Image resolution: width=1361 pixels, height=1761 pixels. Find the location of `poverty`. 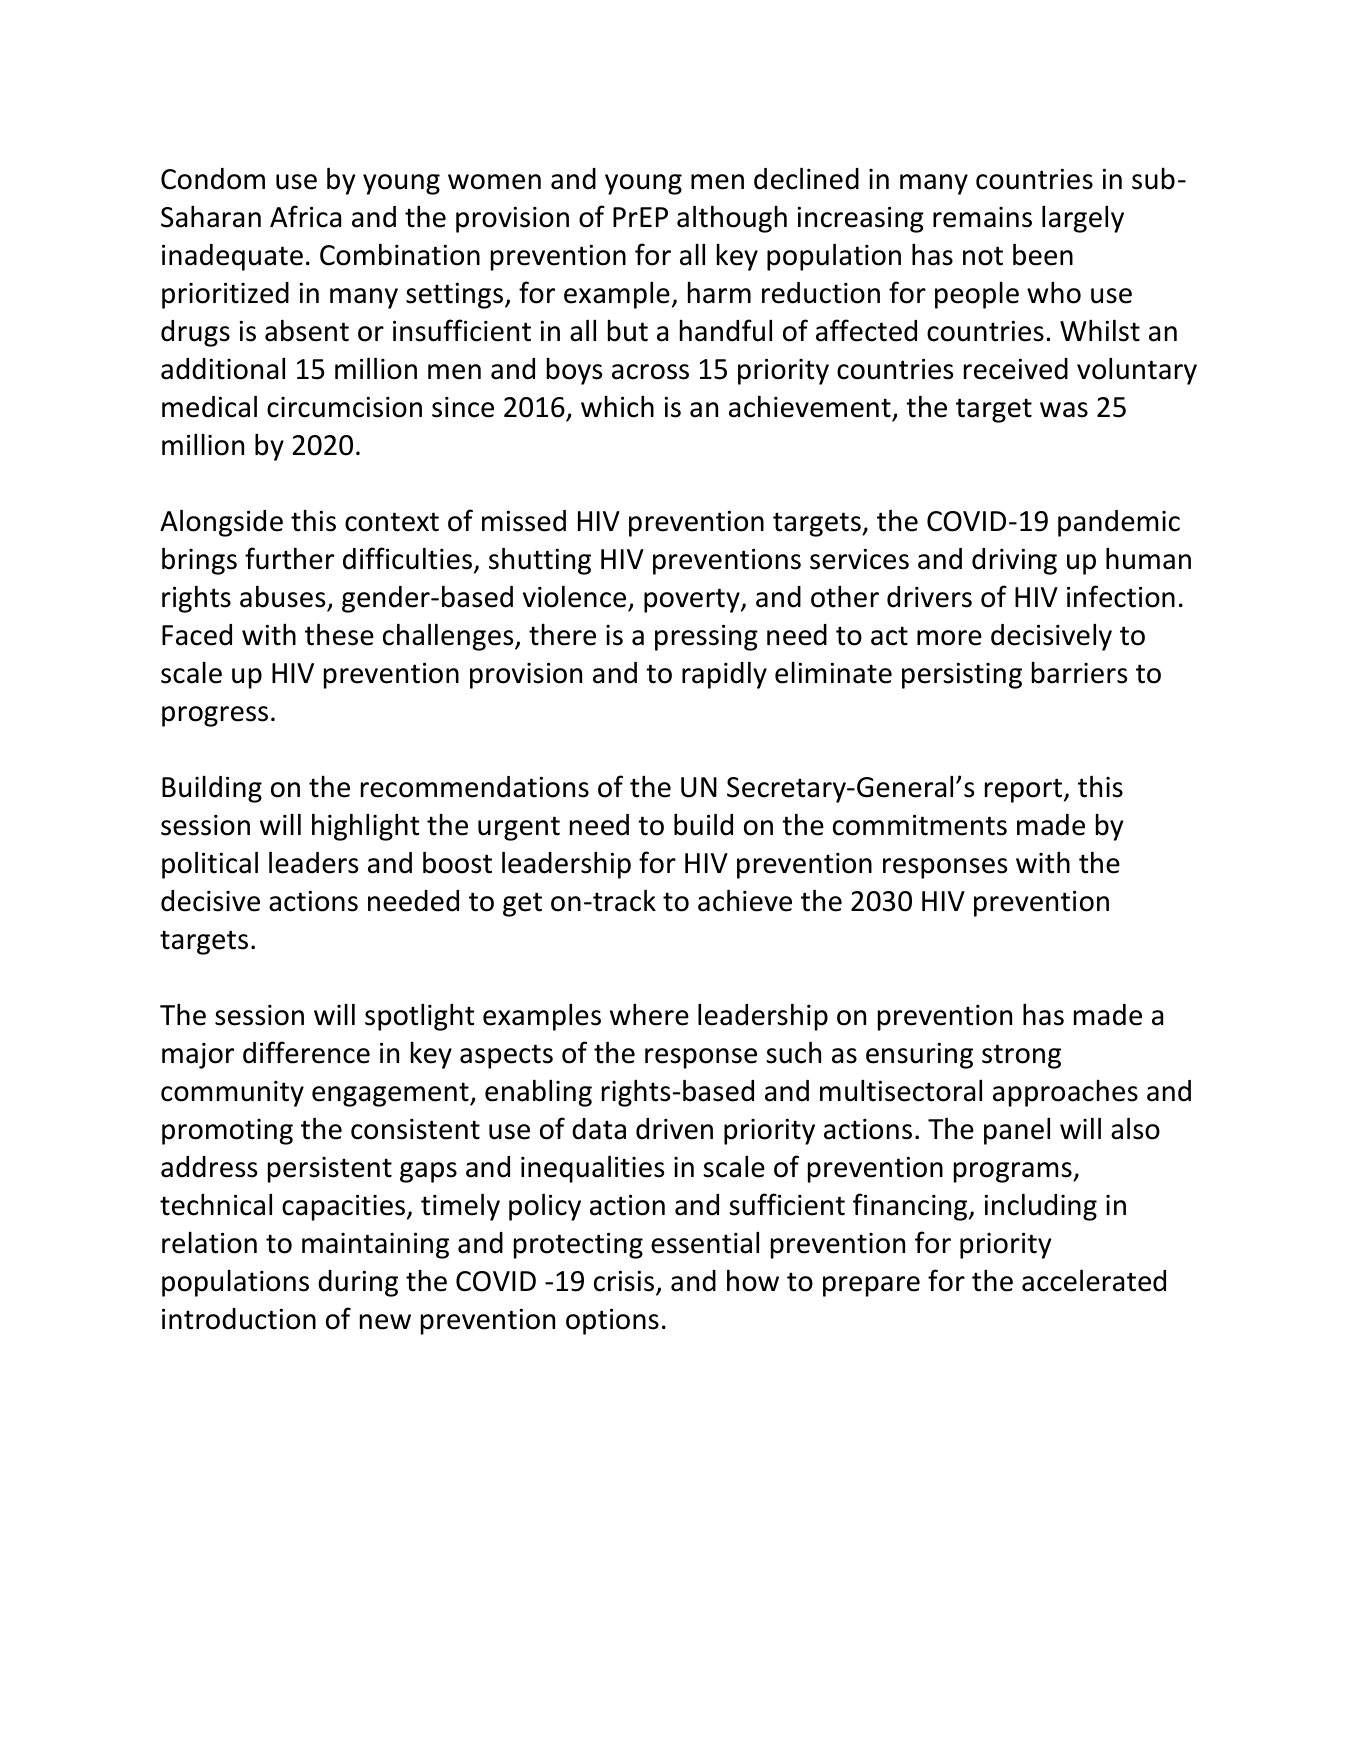

poverty is located at coordinates (693, 600).
